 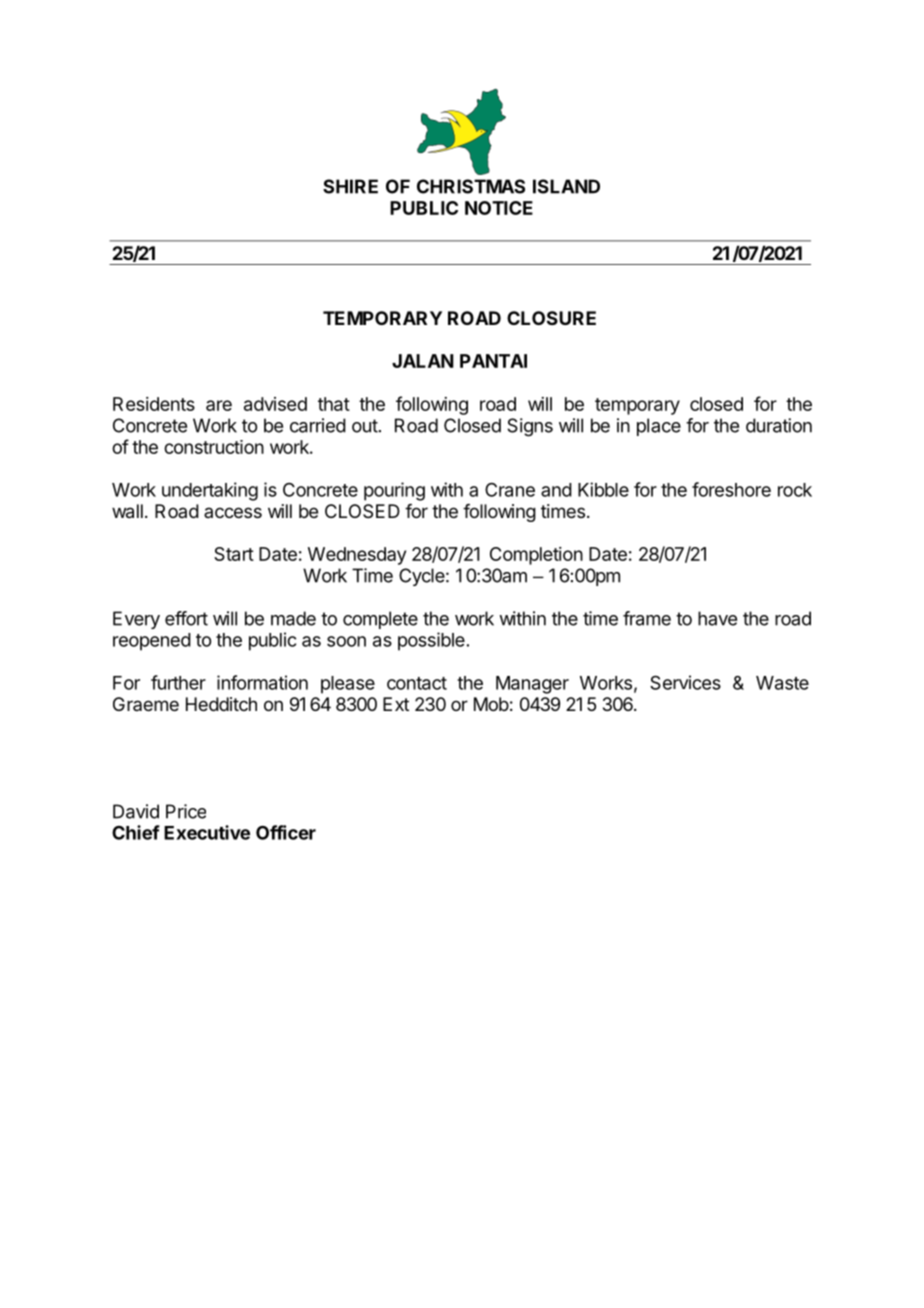 What do you see at coordinates (551, 318) in the image?
I see `CLOSURE` at bounding box center [551, 318].
